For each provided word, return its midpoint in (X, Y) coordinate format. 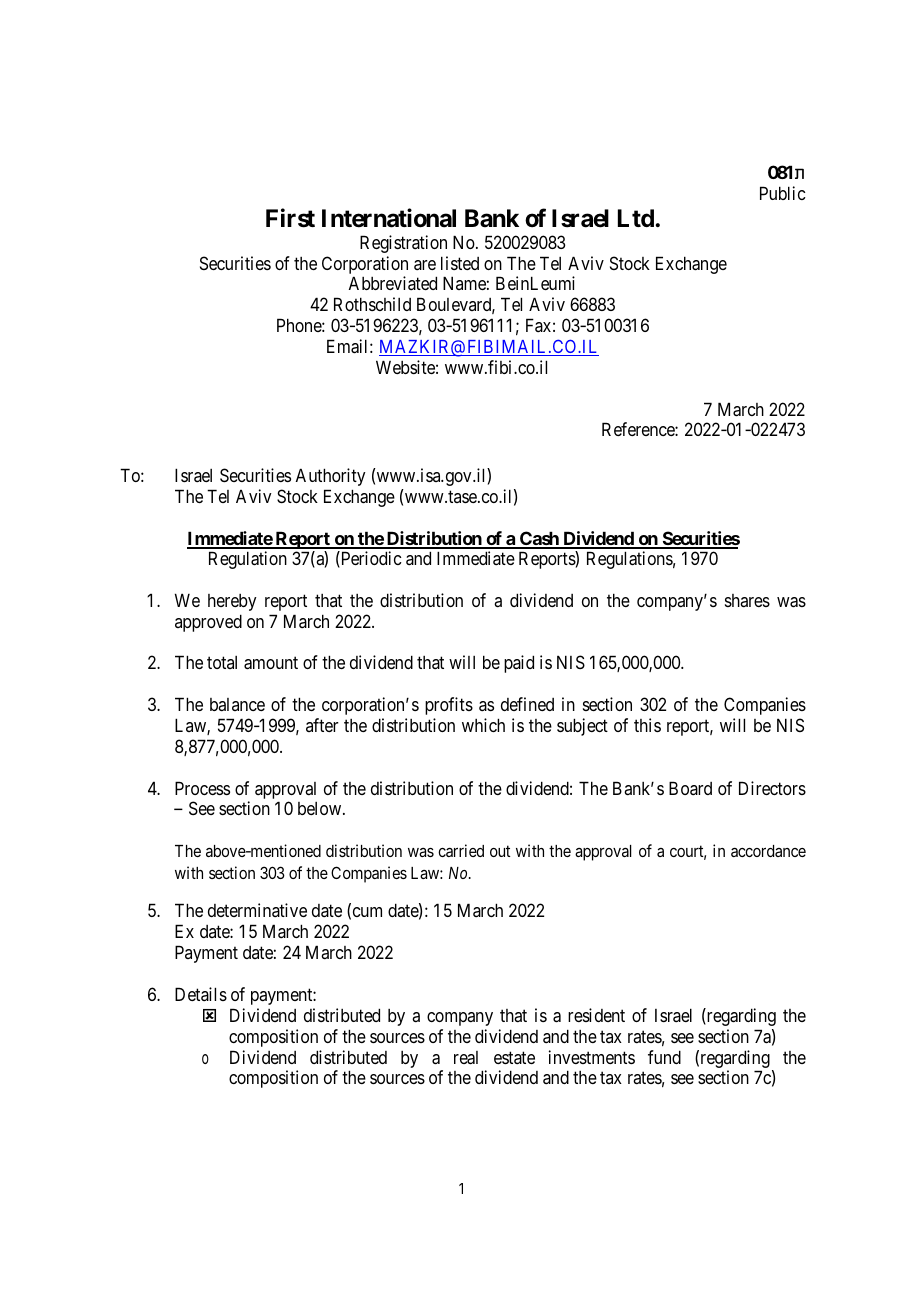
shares (747, 600)
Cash (539, 539)
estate (514, 1057)
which (483, 725)
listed (460, 263)
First (290, 218)
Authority (331, 477)
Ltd (636, 218)
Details (201, 994)
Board (690, 788)
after (322, 725)
